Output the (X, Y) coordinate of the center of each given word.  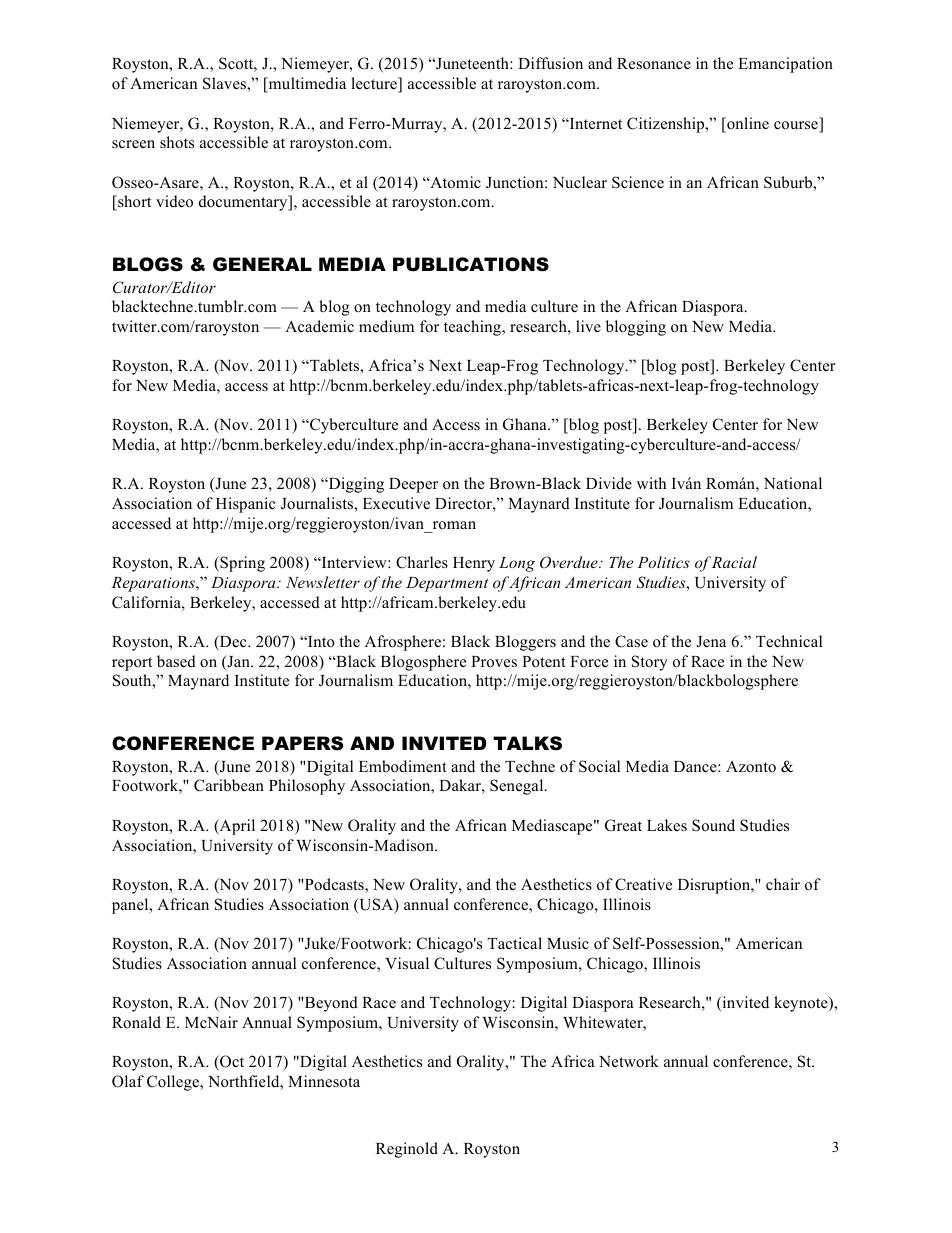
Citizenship (667, 125)
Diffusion (550, 63)
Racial (734, 562)
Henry (474, 564)
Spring (241, 564)
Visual (407, 963)
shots (177, 142)
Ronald (136, 1022)
